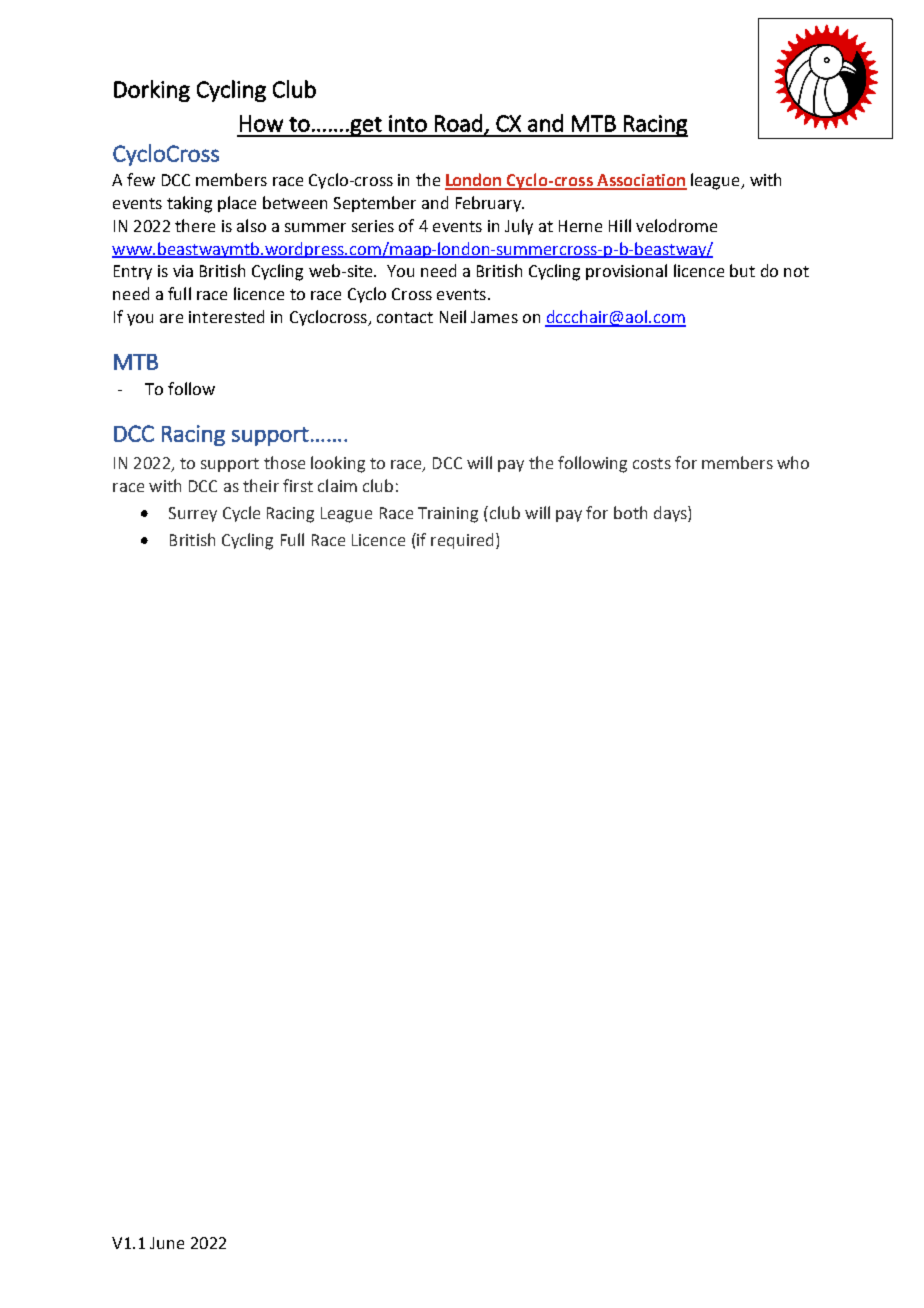 The height and width of the screenshot is (1308, 924). Describe the element at coordinates (641, 181) in the screenshot. I see `Association` at that location.
